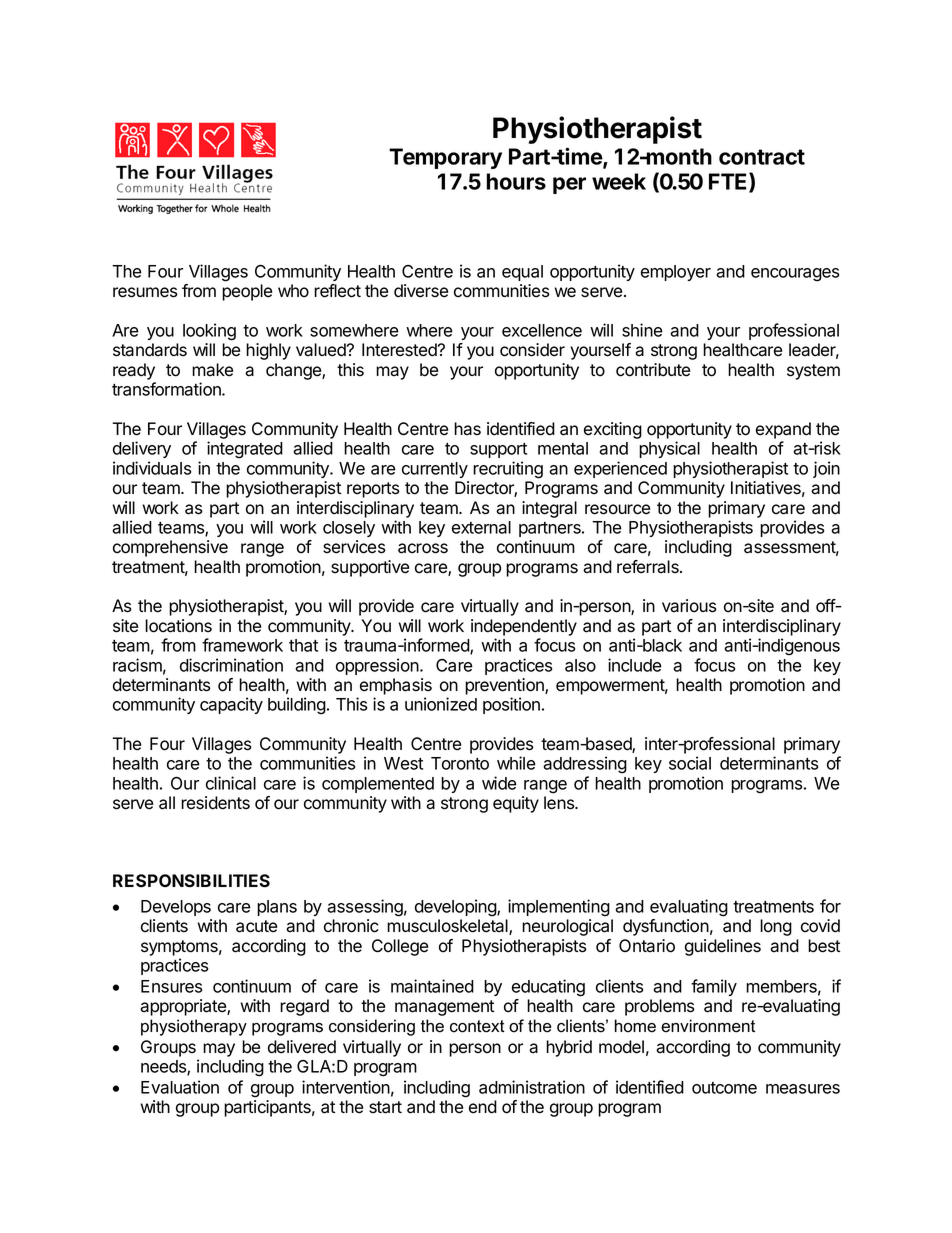 This image has width=952, height=1233. What do you see at coordinates (524, 627) in the image?
I see `independently` at bounding box center [524, 627].
